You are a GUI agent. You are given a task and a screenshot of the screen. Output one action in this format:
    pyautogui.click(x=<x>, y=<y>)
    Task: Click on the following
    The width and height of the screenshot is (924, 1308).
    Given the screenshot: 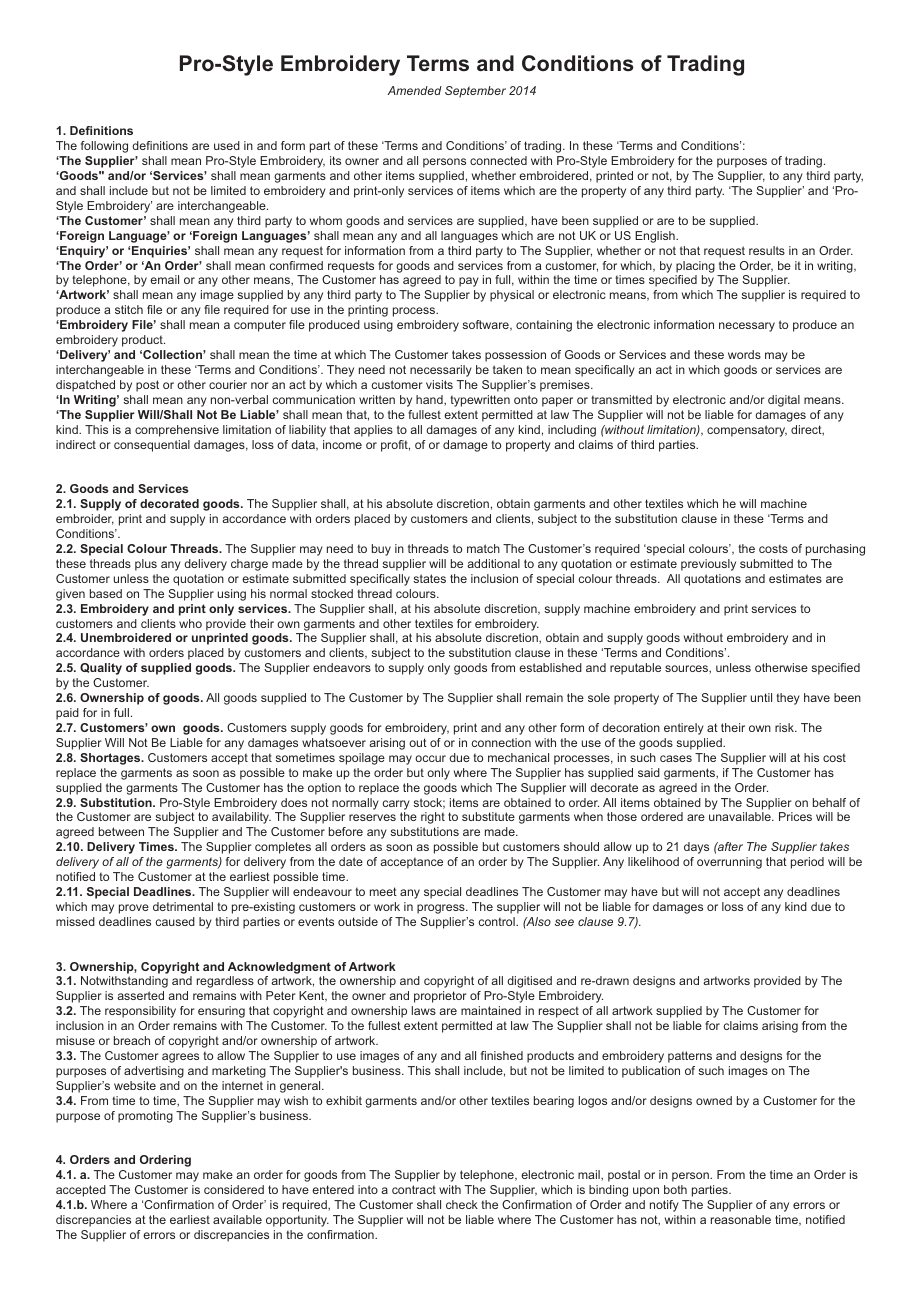 What is the action you would take?
    pyautogui.click(x=104, y=147)
